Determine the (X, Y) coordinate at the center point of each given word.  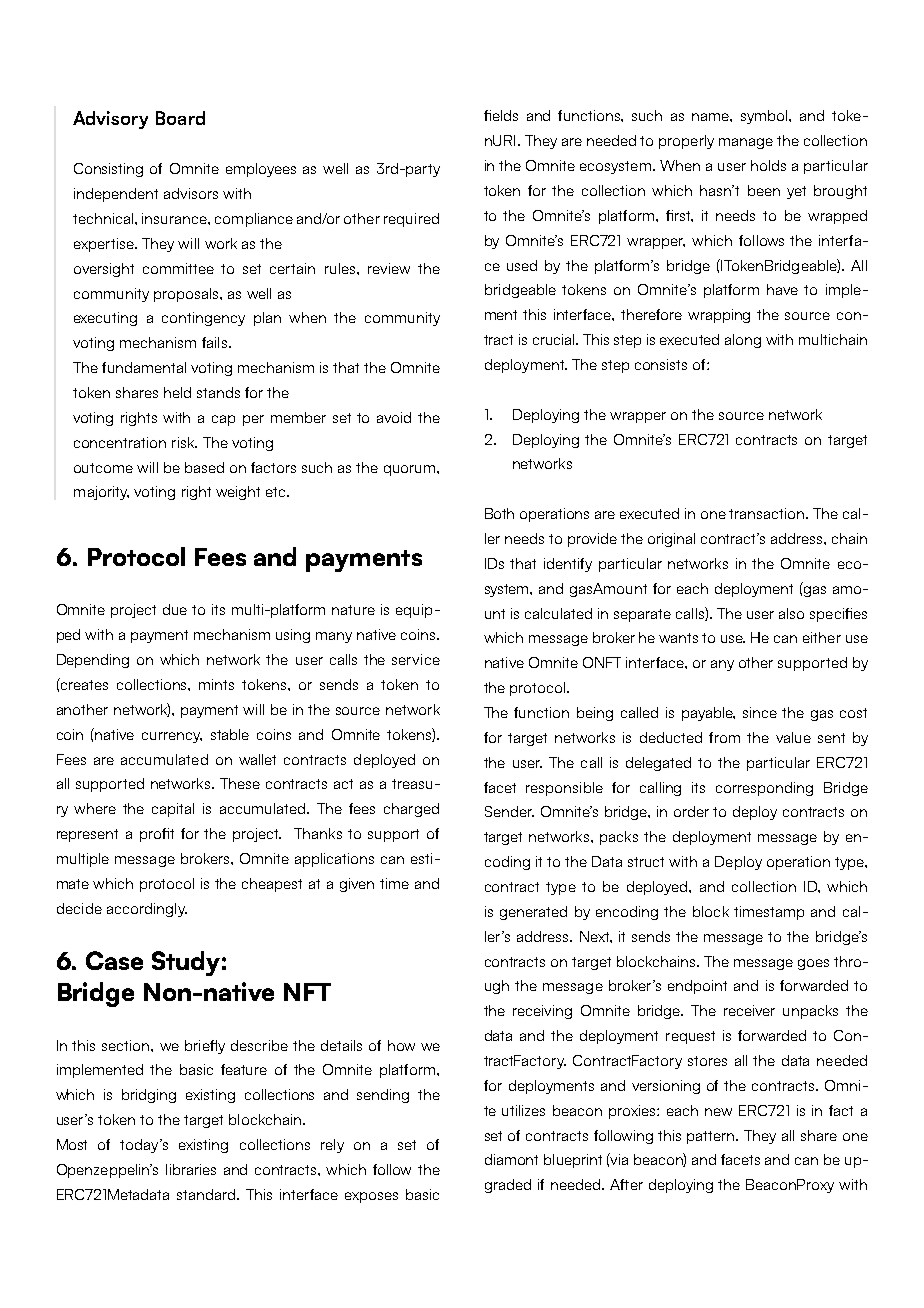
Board (180, 118)
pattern (712, 1137)
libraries (191, 1169)
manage (746, 143)
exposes (371, 1197)
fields (501, 115)
